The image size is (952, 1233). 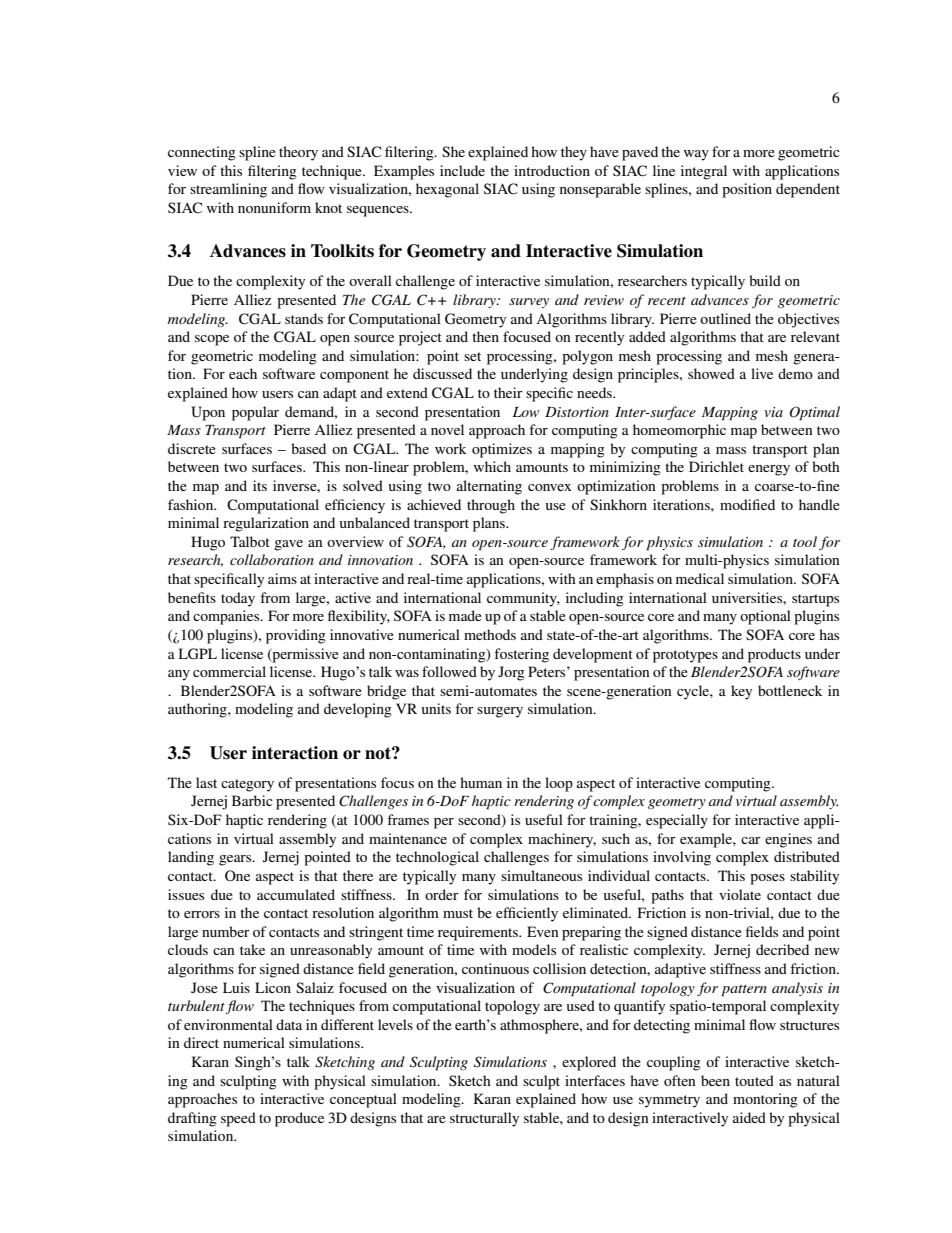 What do you see at coordinates (490, 634) in the screenshot?
I see `methods` at bounding box center [490, 634].
